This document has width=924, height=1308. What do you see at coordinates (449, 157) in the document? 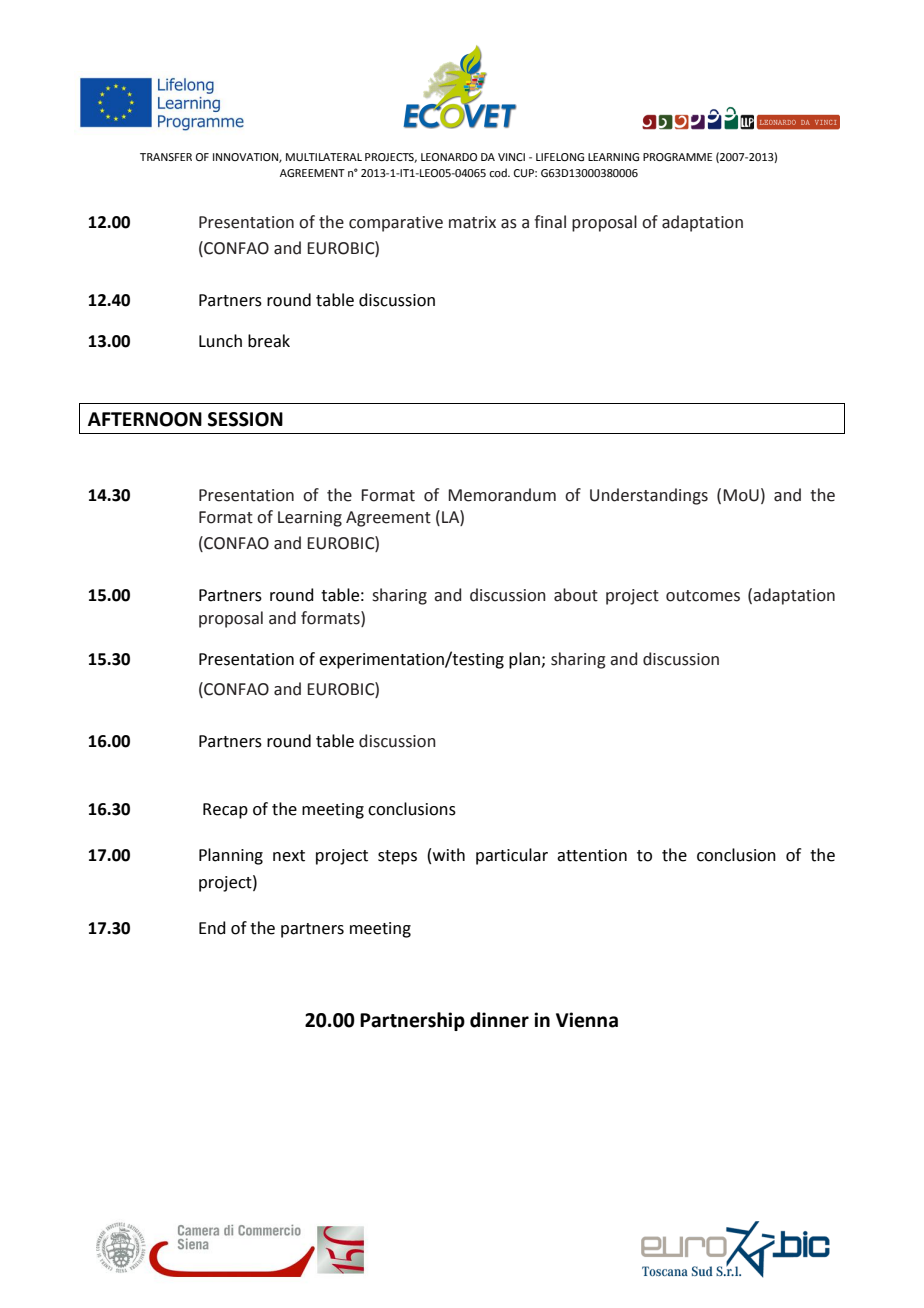
I see `LEONARDO` at bounding box center [449, 157].
